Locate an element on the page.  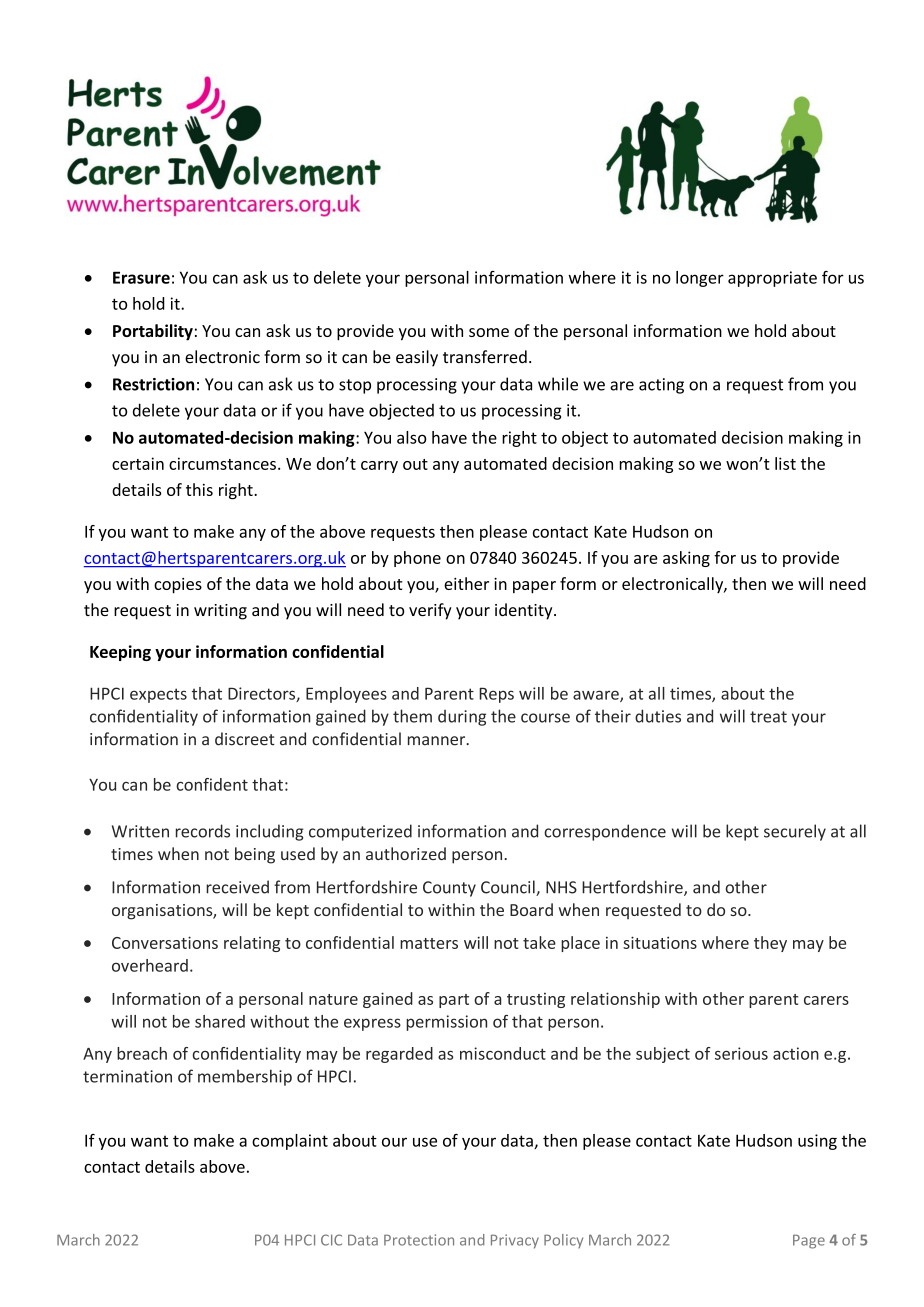
complaint is located at coordinates (290, 1142).
